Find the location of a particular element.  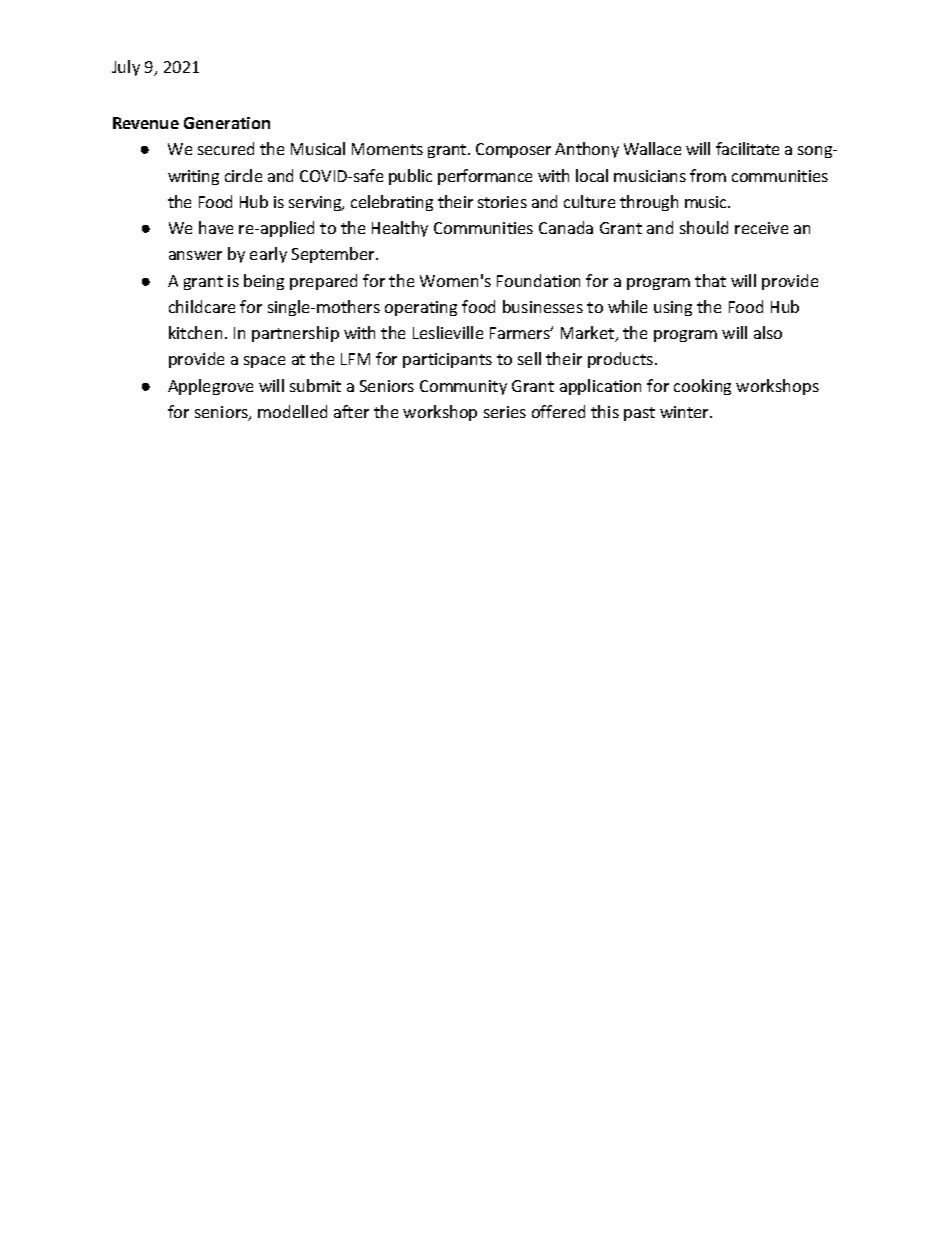

kitchen is located at coordinates (195, 332).
